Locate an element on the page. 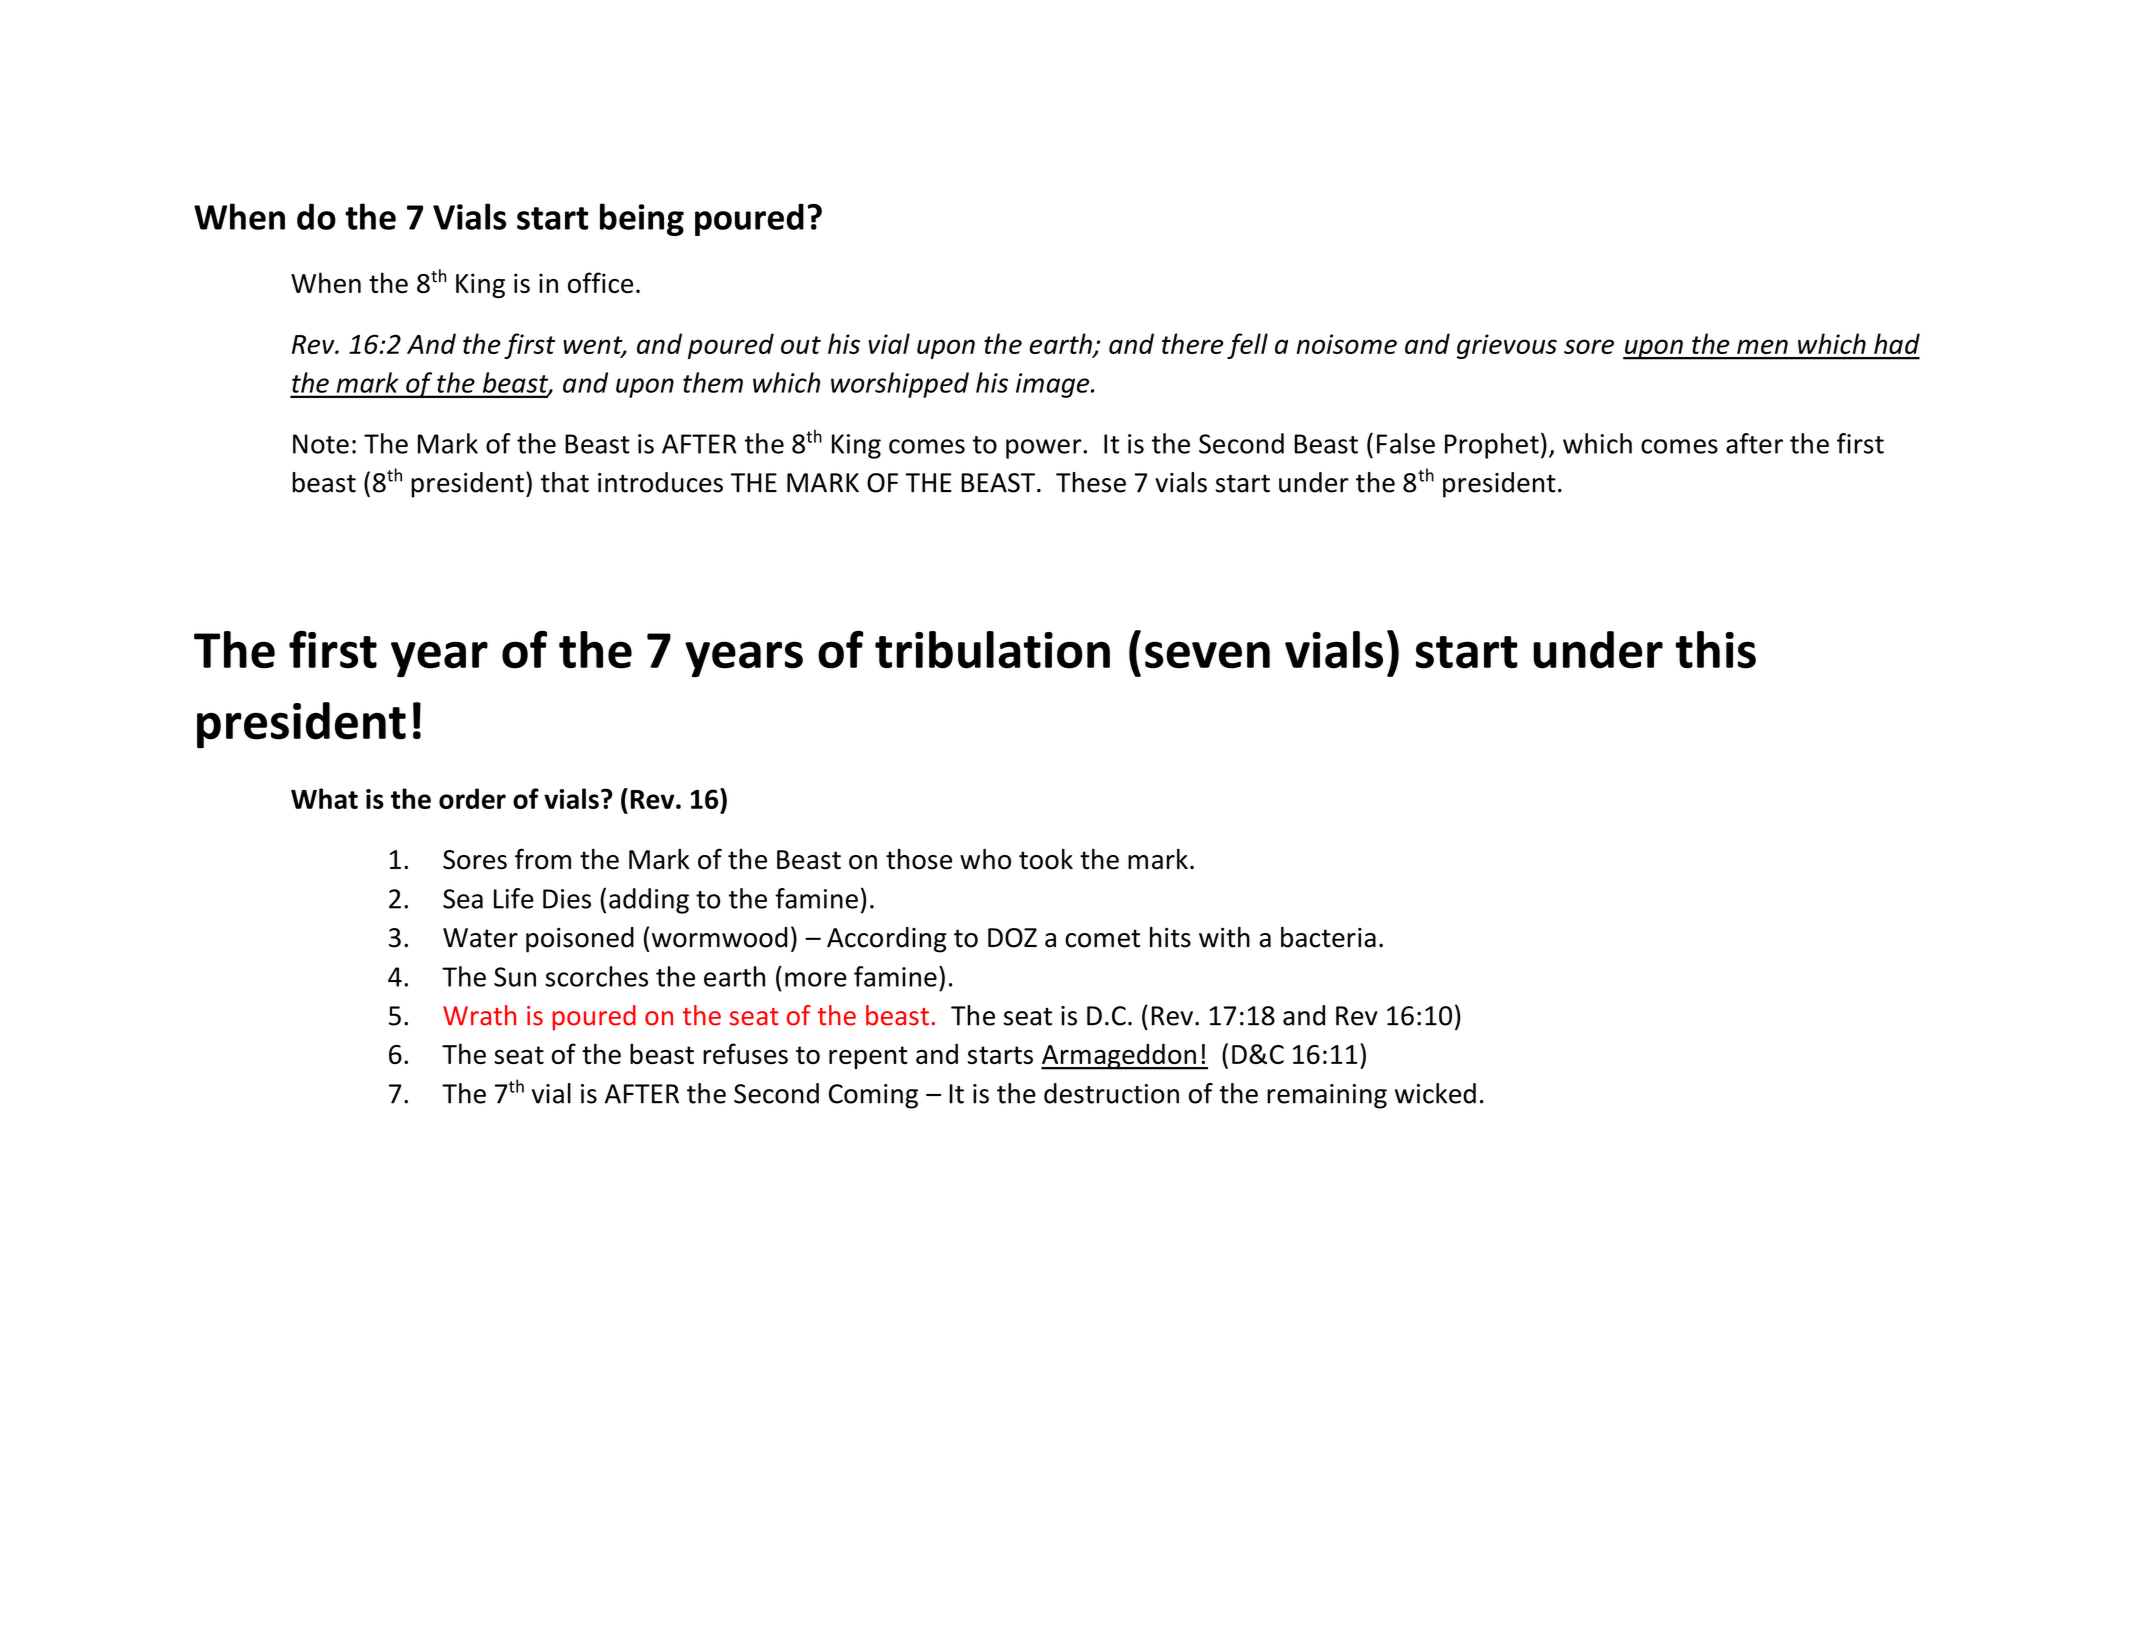 The height and width of the image is (1647, 2131). there is located at coordinates (1192, 343).
